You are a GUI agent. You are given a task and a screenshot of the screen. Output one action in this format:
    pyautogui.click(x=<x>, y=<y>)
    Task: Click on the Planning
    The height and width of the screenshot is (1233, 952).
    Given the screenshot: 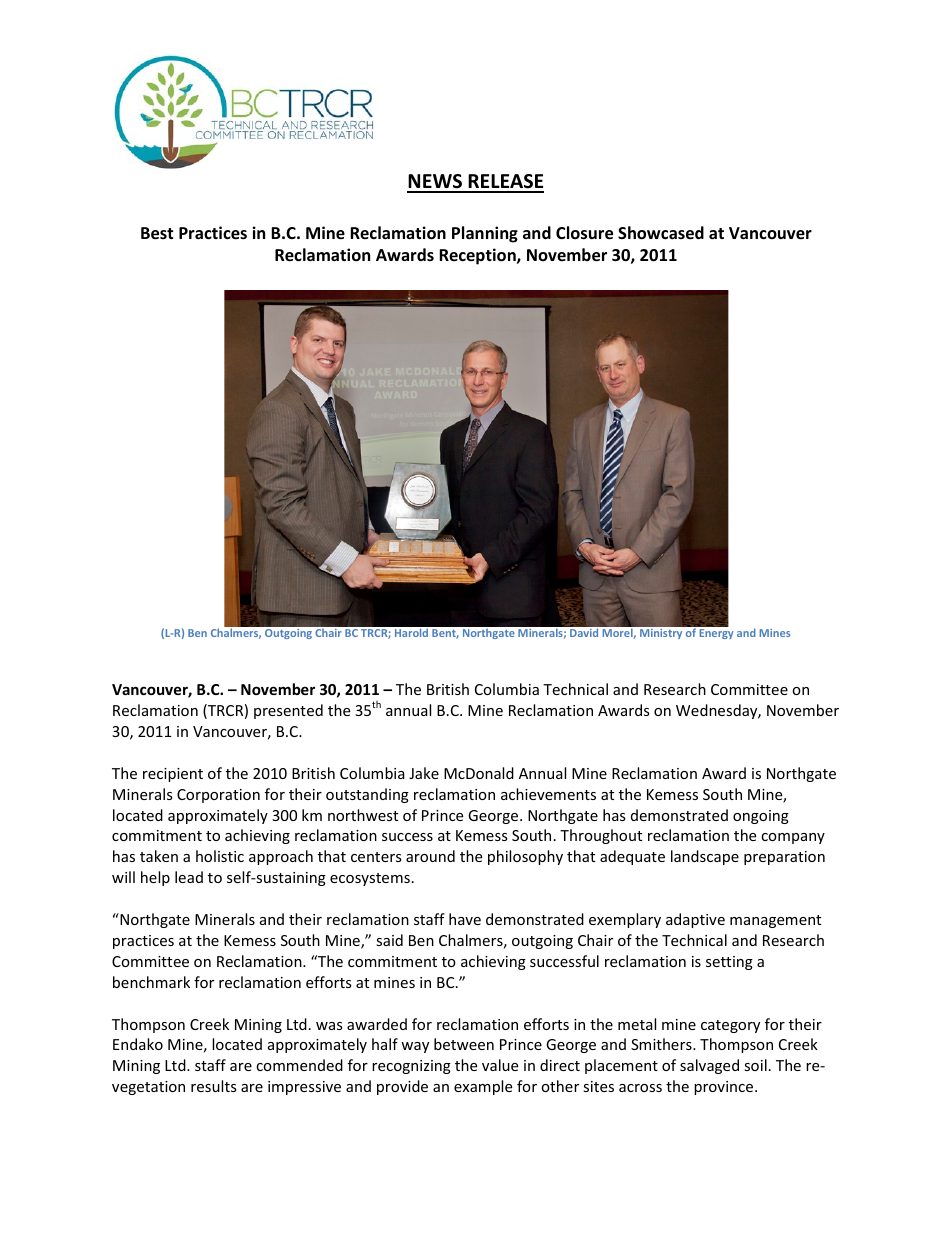 What is the action you would take?
    pyautogui.click(x=485, y=234)
